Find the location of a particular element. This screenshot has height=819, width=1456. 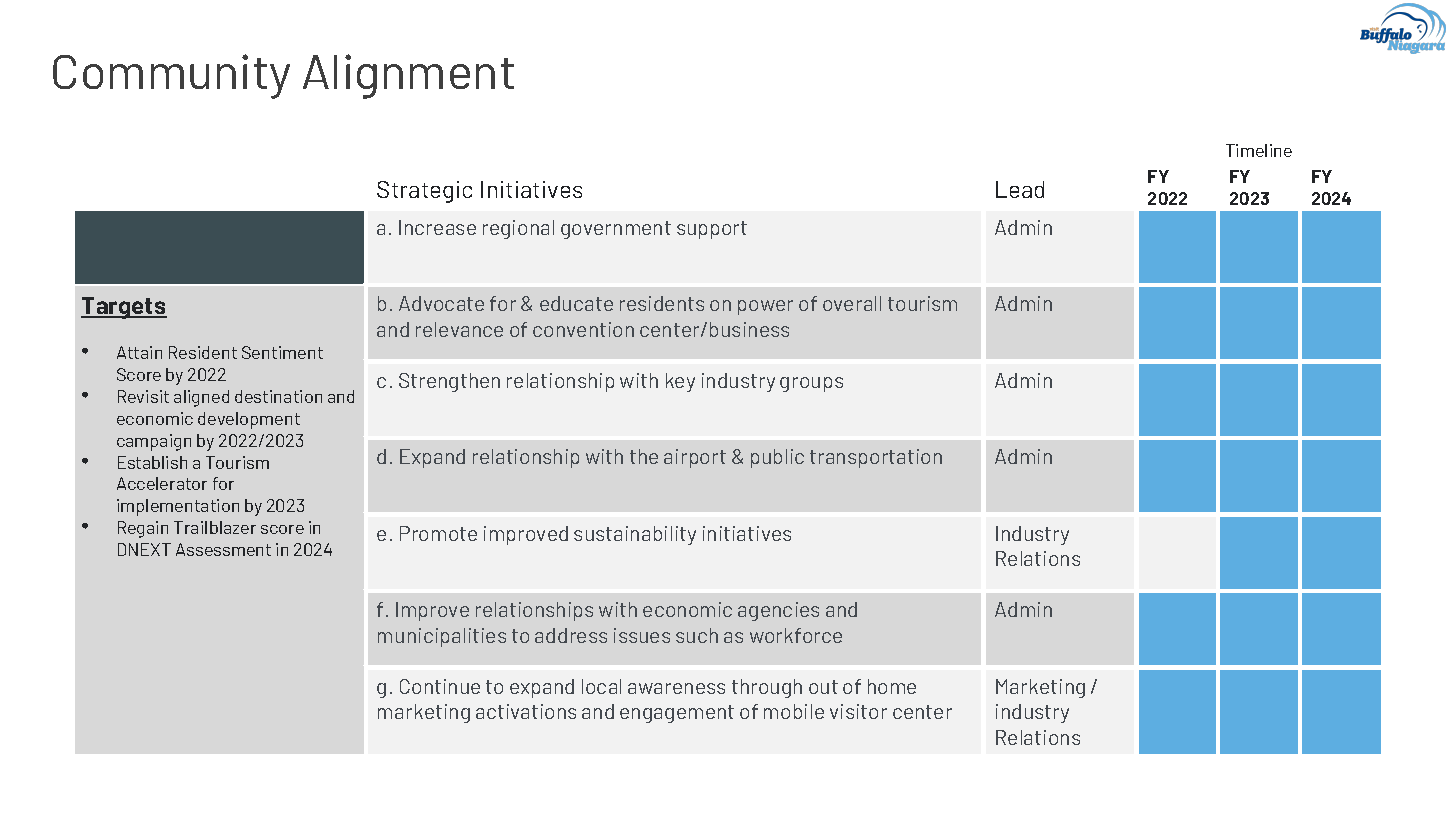

Community is located at coordinates (171, 76).
